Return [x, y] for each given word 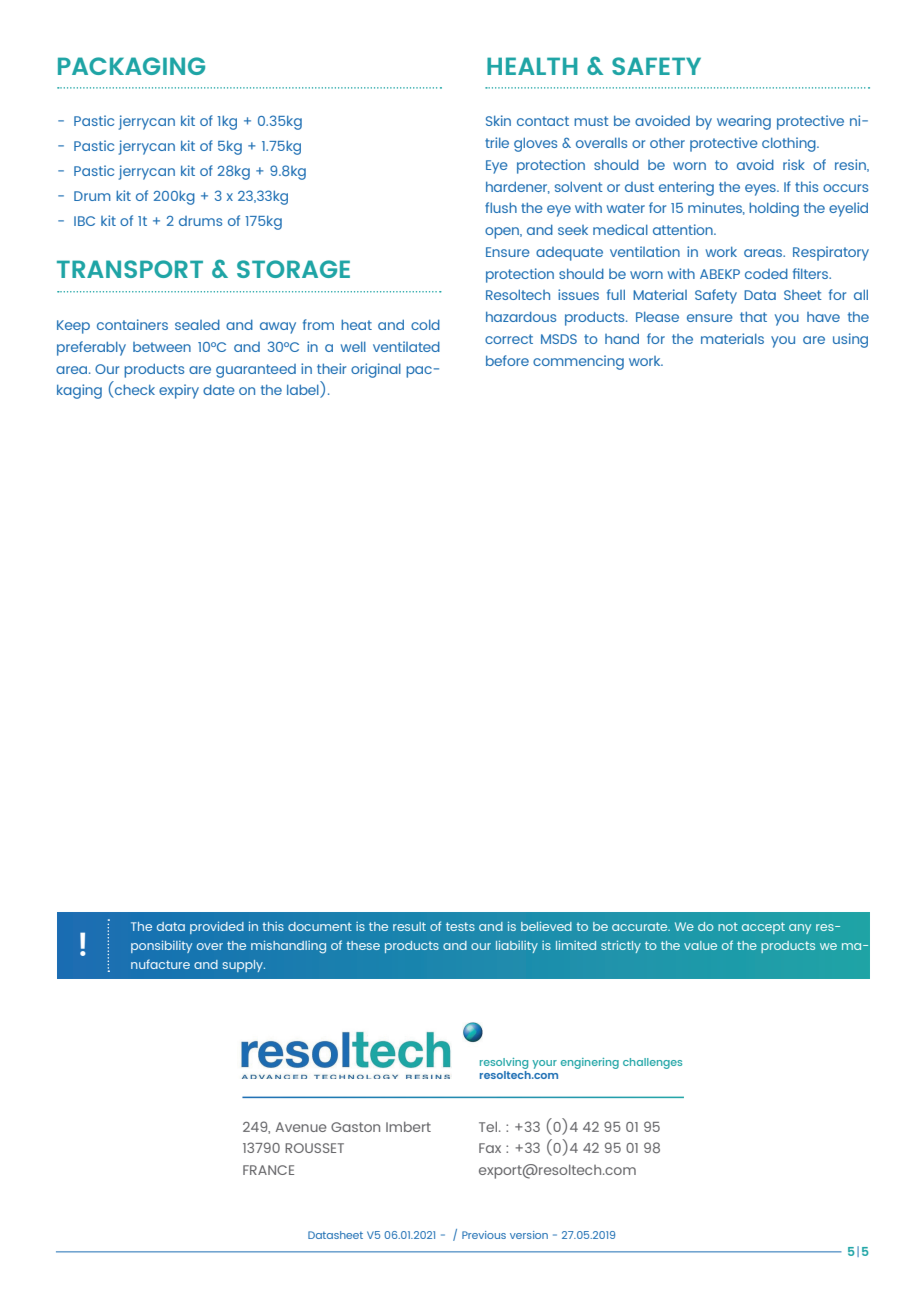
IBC [84, 221]
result [409, 926]
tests [460, 926]
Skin [498, 120]
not [728, 926]
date [219, 389]
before [507, 360]
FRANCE [268, 1170]
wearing [744, 122]
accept [763, 928]
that [753, 316]
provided [217, 927]
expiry [179, 391]
